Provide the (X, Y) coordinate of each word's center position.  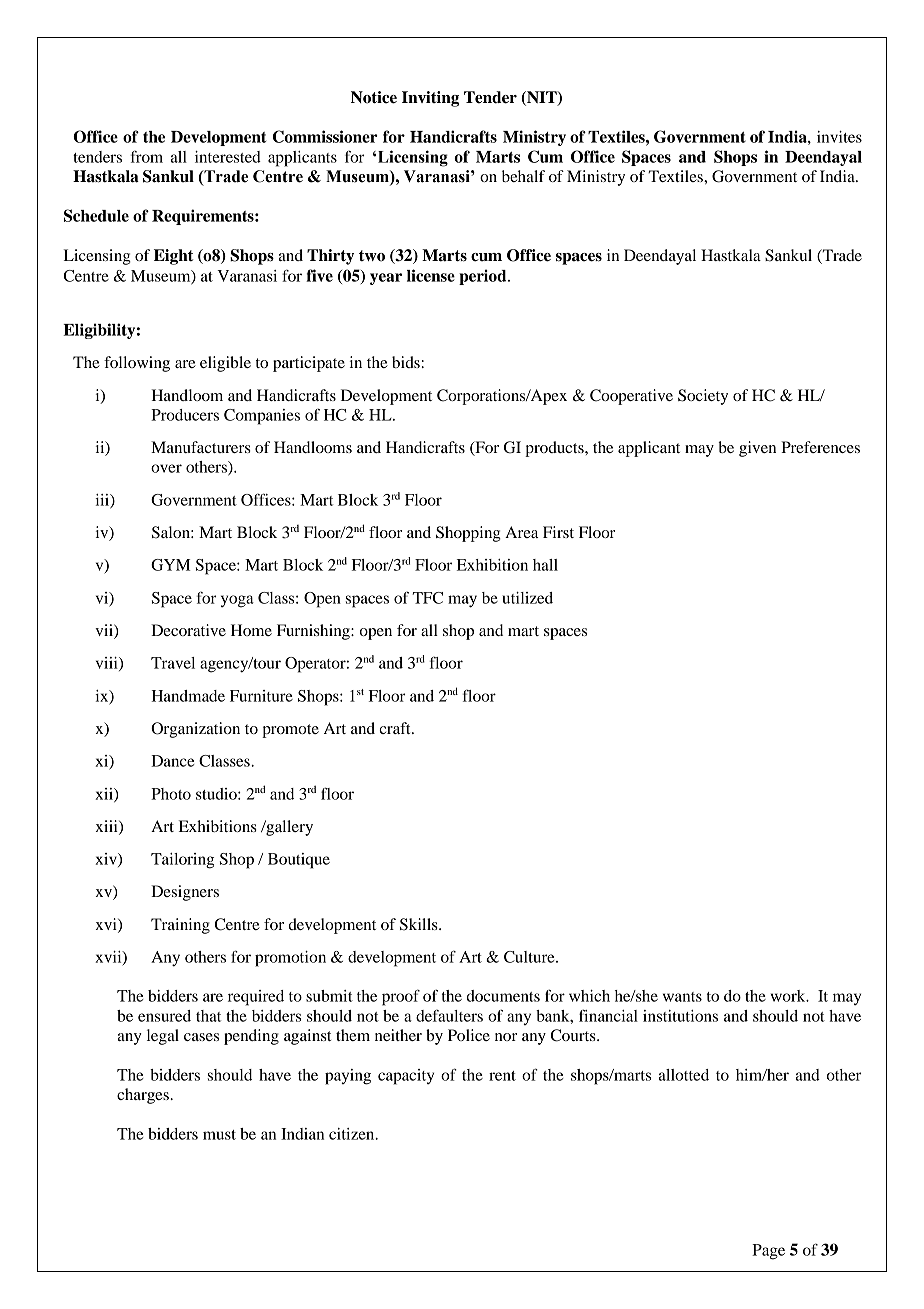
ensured (164, 1016)
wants (682, 997)
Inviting (430, 99)
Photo (171, 794)
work (789, 996)
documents (503, 996)
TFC (427, 598)
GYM (170, 565)
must (219, 1135)
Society (703, 397)
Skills (420, 924)
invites (839, 137)
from (147, 157)
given (757, 449)
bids (407, 362)
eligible (225, 364)
